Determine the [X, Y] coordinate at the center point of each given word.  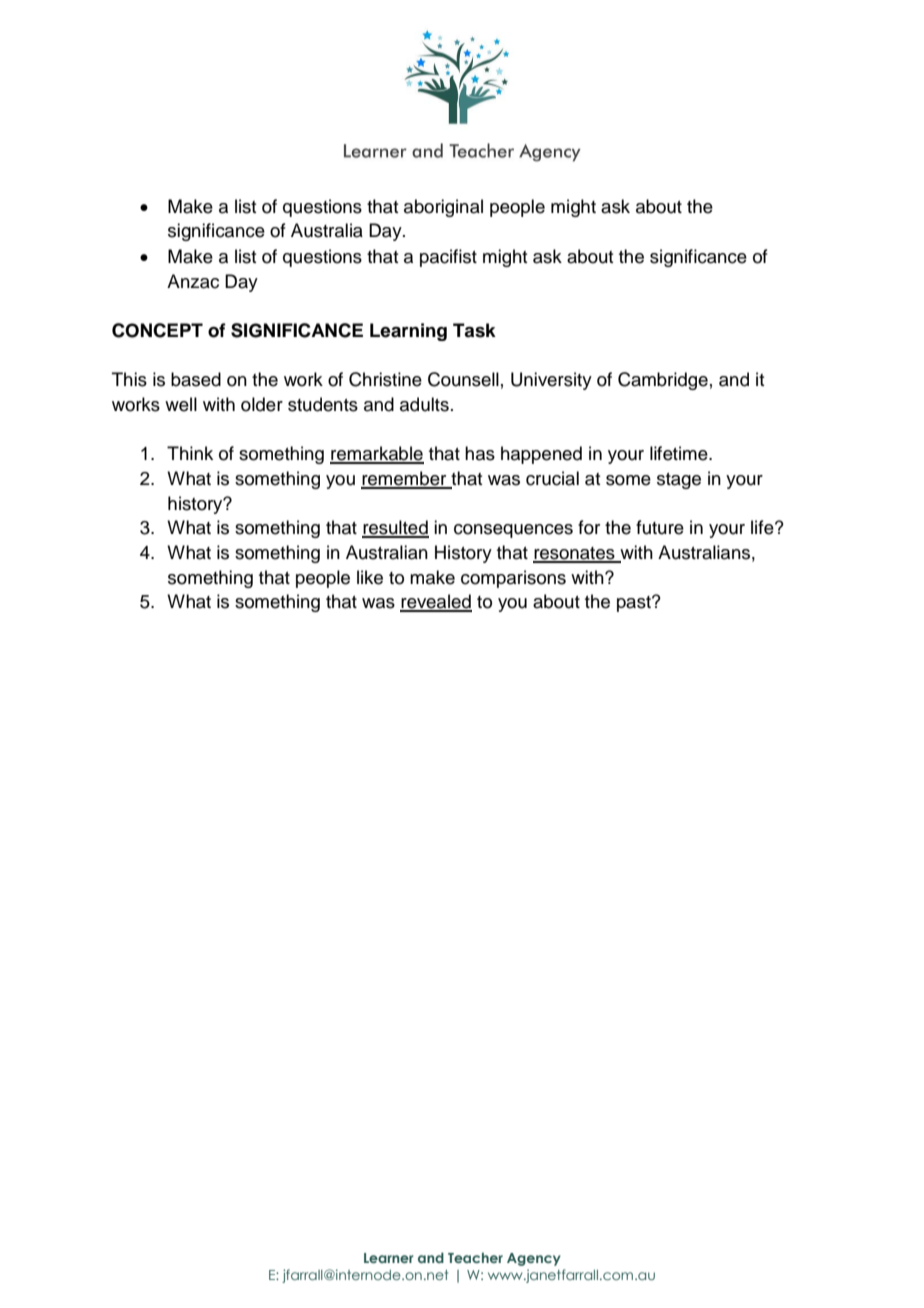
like [370, 577]
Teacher [475, 1257]
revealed [436, 602]
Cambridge [663, 381]
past [635, 604]
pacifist [448, 258]
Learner [389, 1258]
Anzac [193, 281]
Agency [534, 1259]
